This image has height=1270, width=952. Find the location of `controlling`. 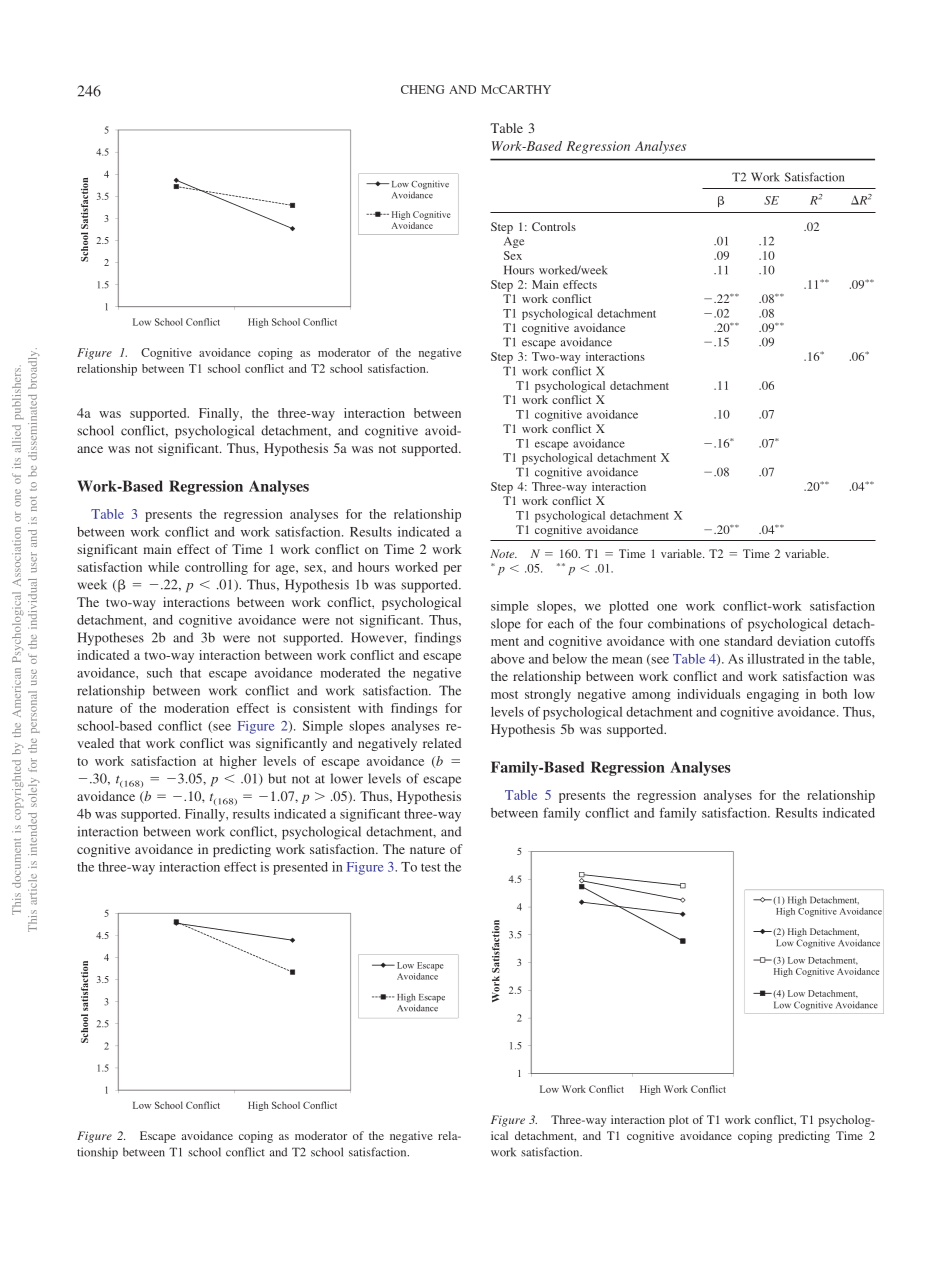

controlling is located at coordinates (216, 568).
